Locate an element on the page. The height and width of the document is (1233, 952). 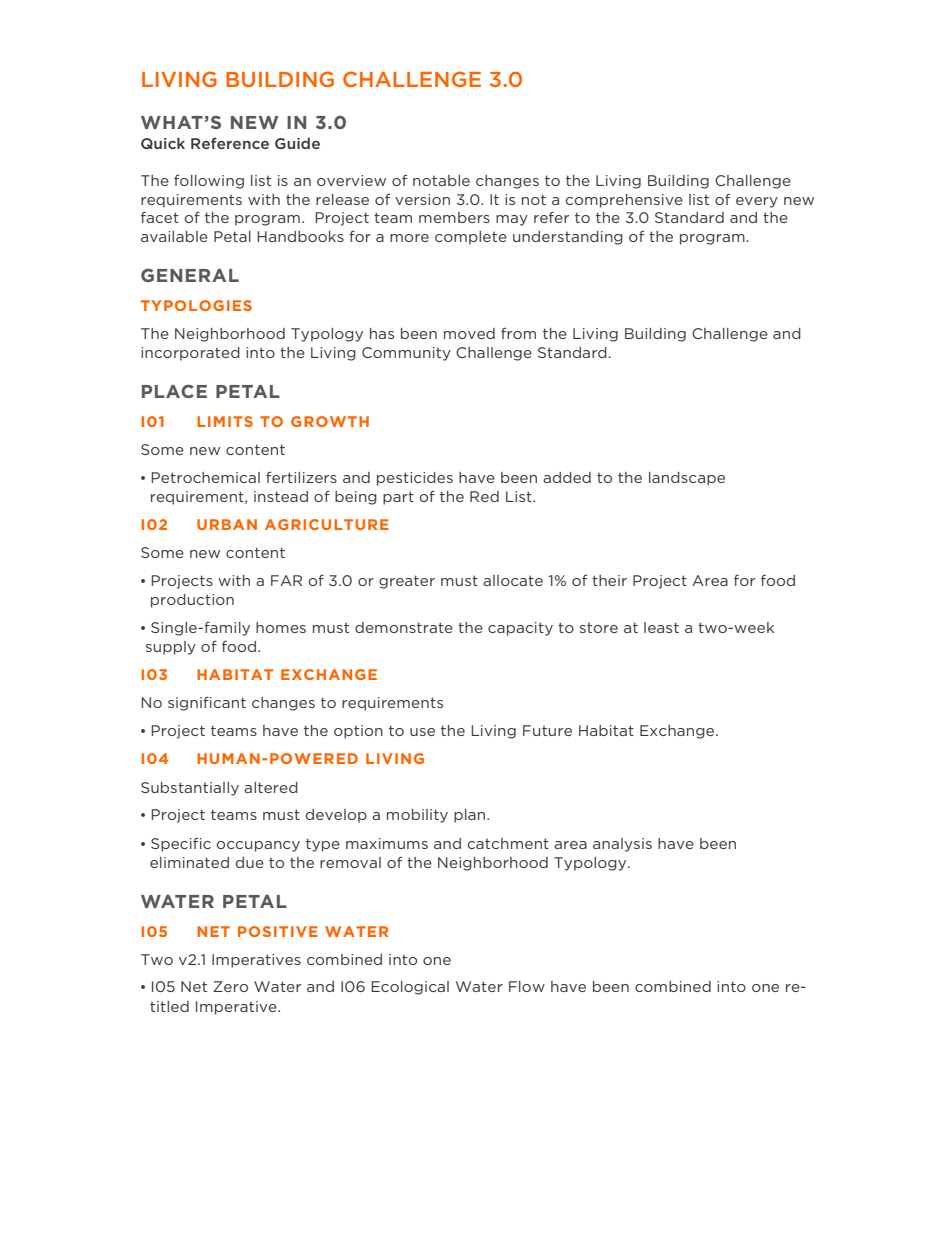
notable is located at coordinates (441, 180).
